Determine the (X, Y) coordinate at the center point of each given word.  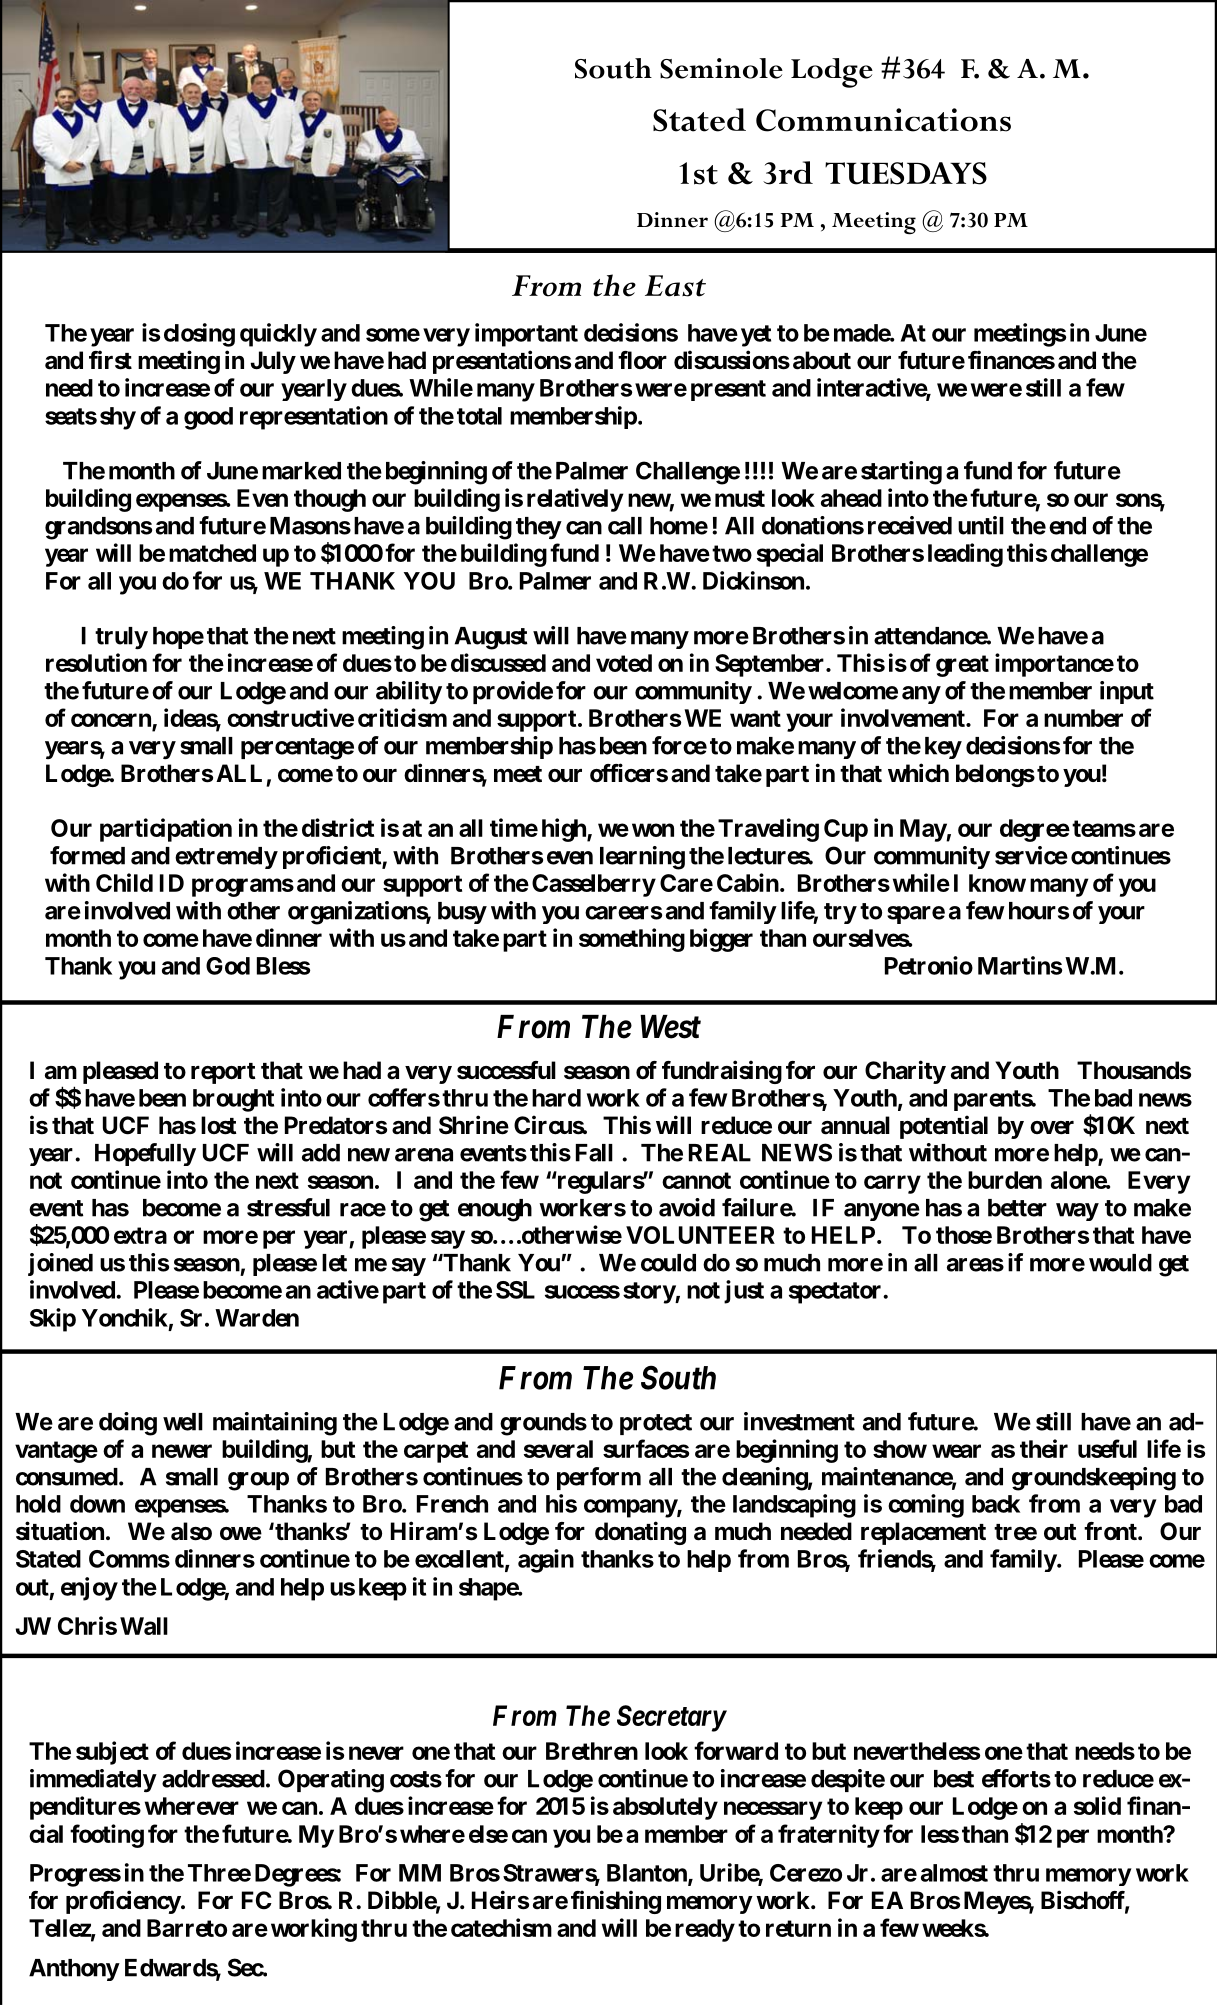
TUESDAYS (906, 173)
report (223, 1073)
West (670, 1027)
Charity (905, 1072)
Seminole (721, 68)
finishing (616, 1902)
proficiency (123, 1902)
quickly (278, 335)
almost (954, 1873)
